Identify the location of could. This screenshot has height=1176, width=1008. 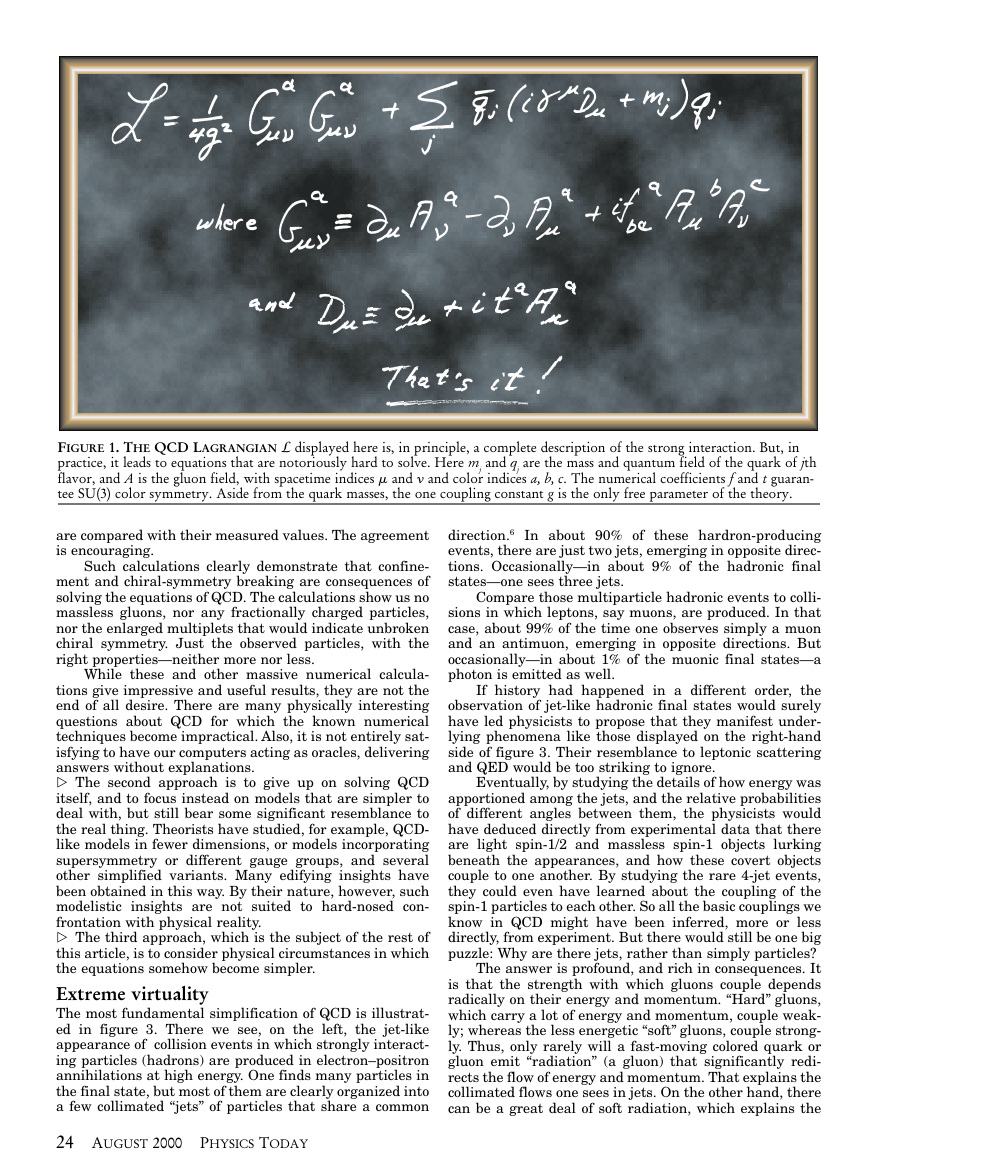
(500, 890).
